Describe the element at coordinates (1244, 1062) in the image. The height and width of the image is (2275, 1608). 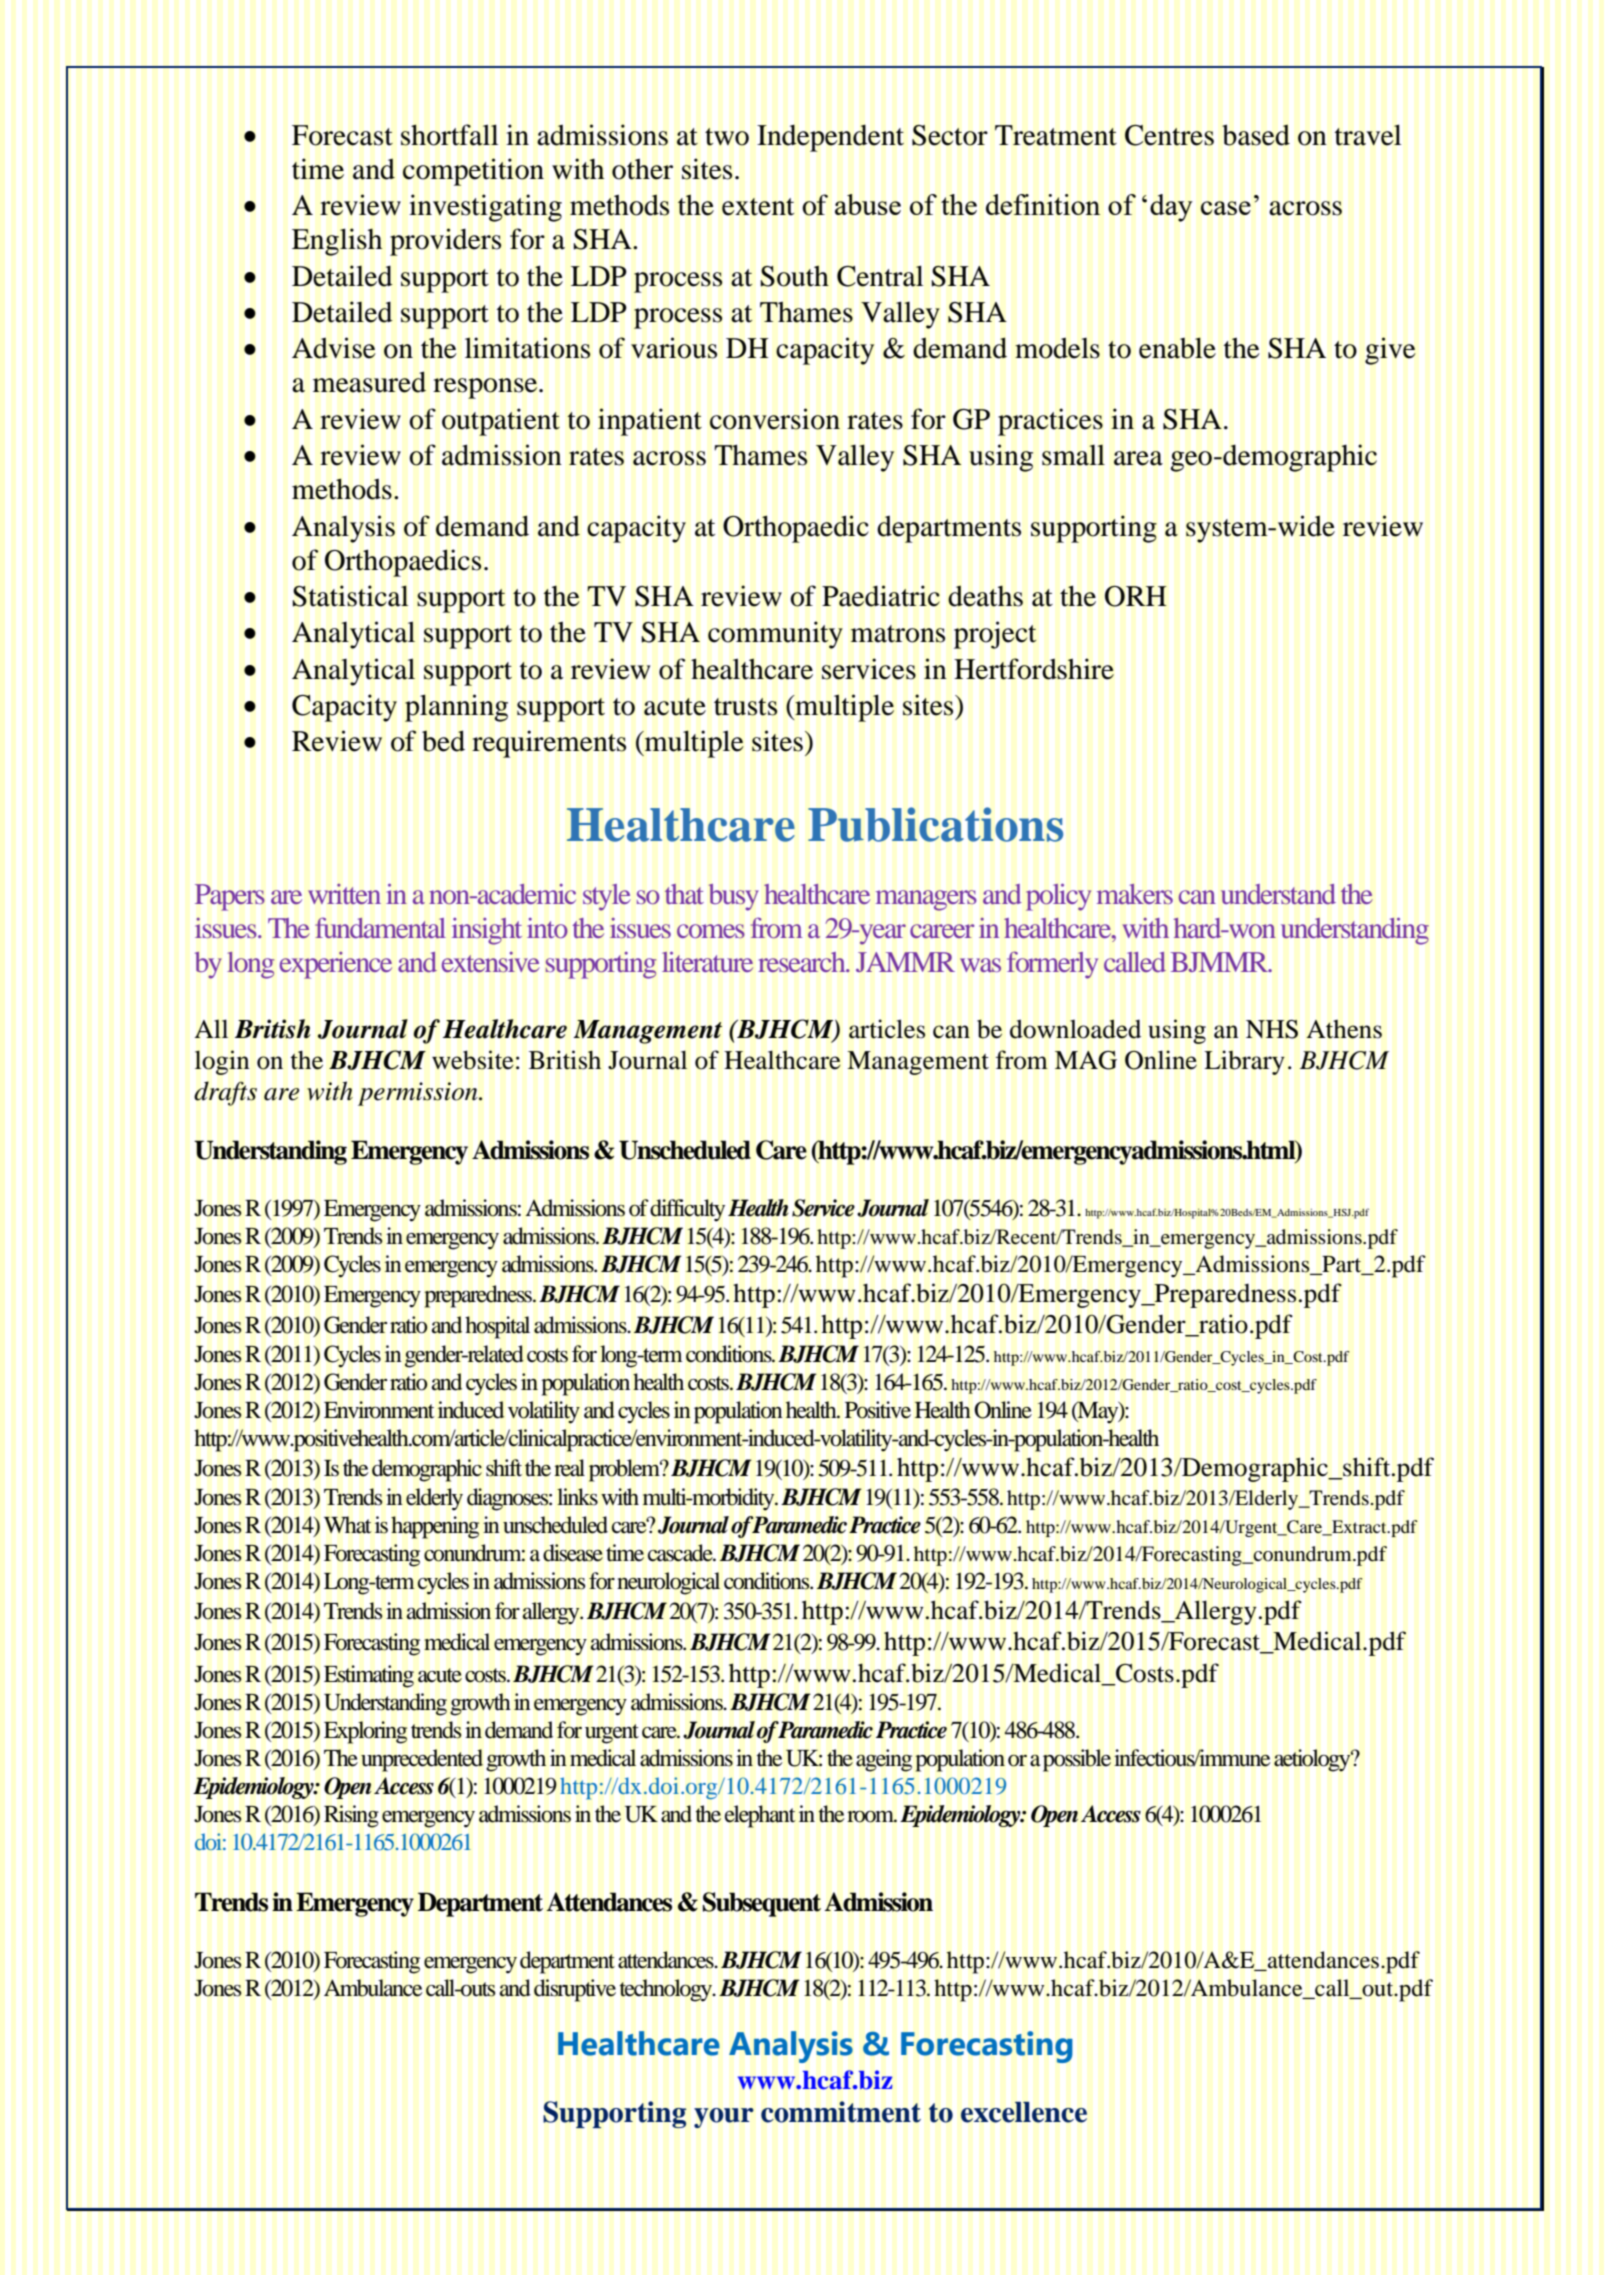
I see `Library` at that location.
